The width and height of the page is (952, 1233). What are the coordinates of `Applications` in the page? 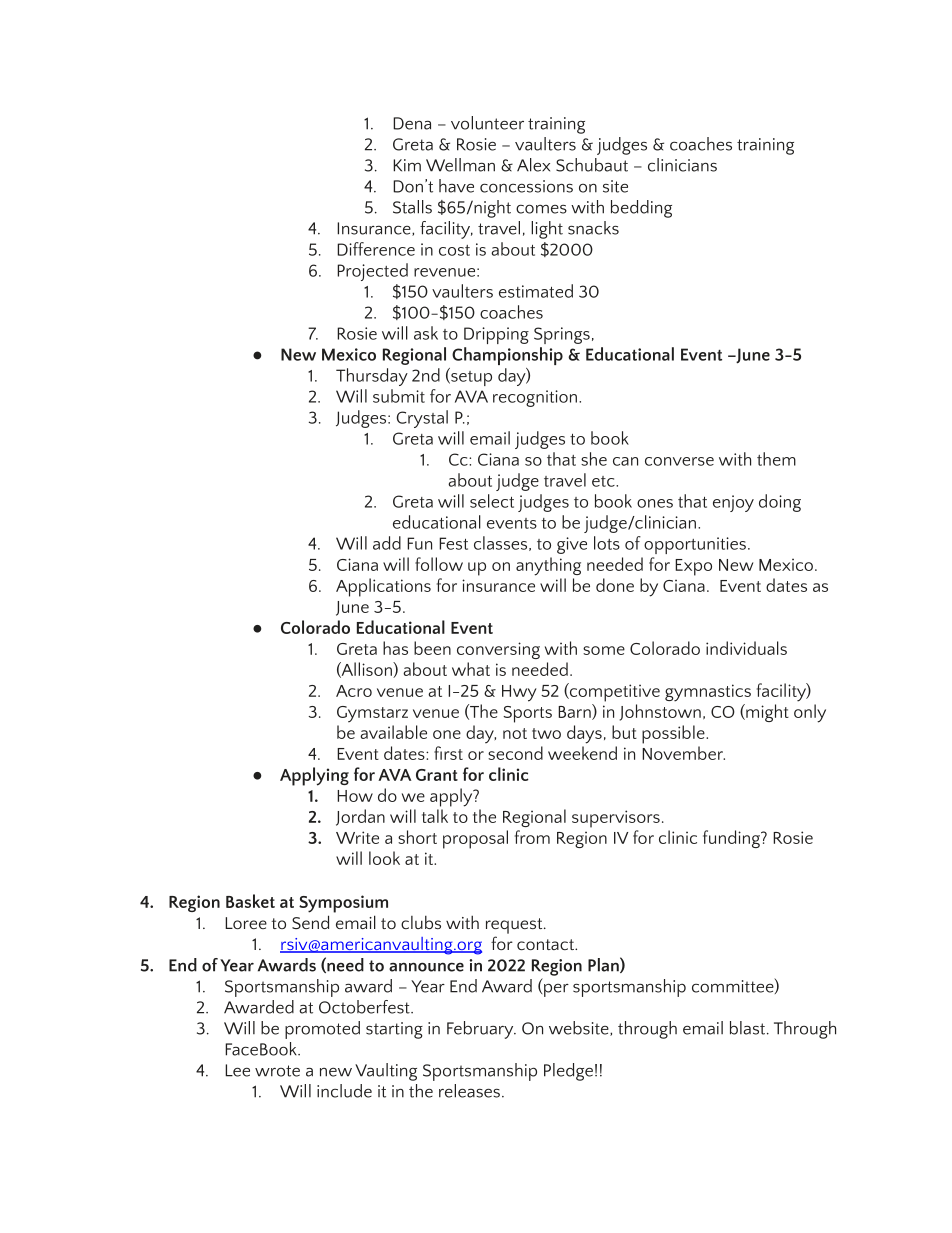 It's located at (383, 587).
